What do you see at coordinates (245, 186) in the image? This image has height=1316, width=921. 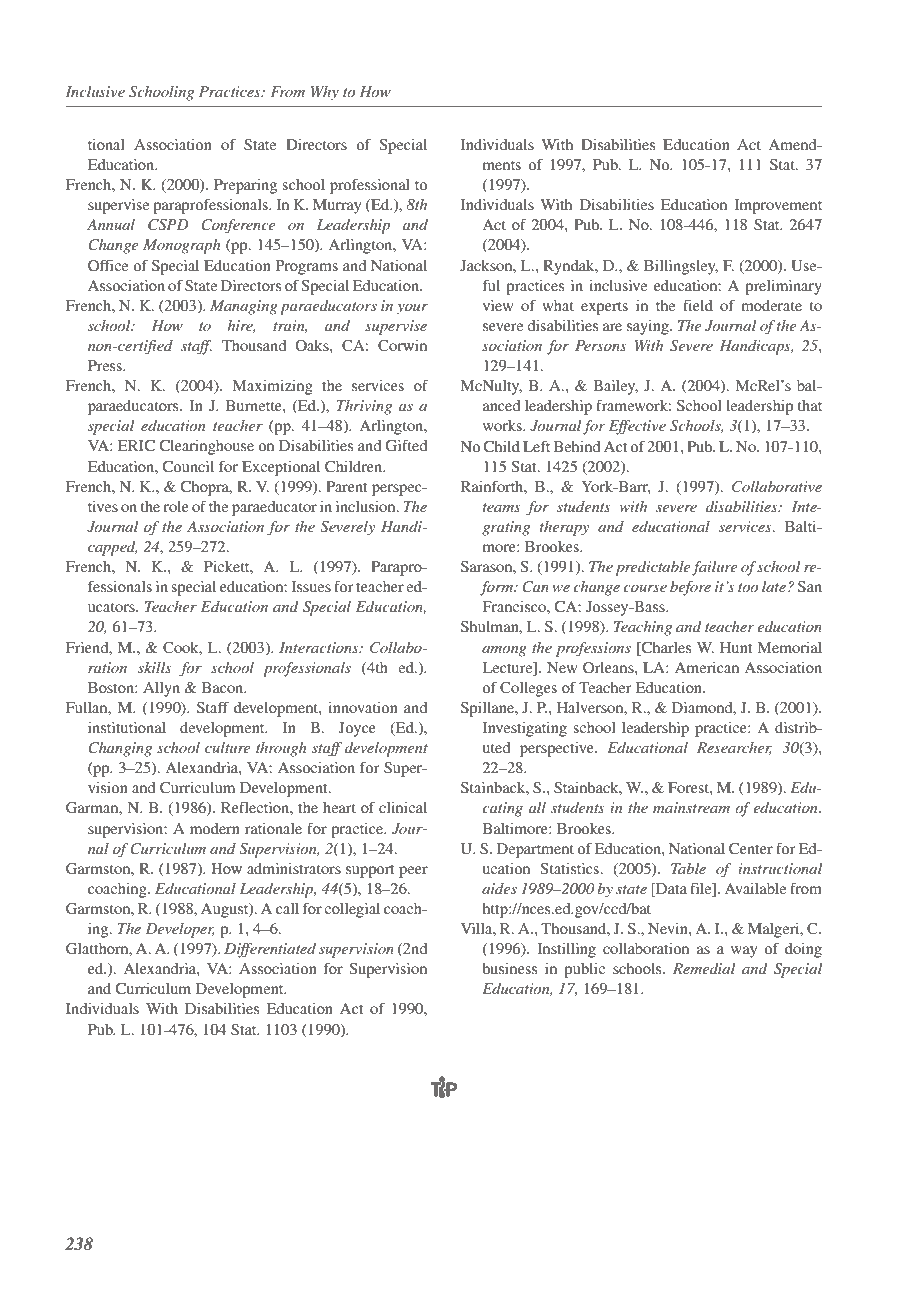 I see `Preparing` at bounding box center [245, 186].
